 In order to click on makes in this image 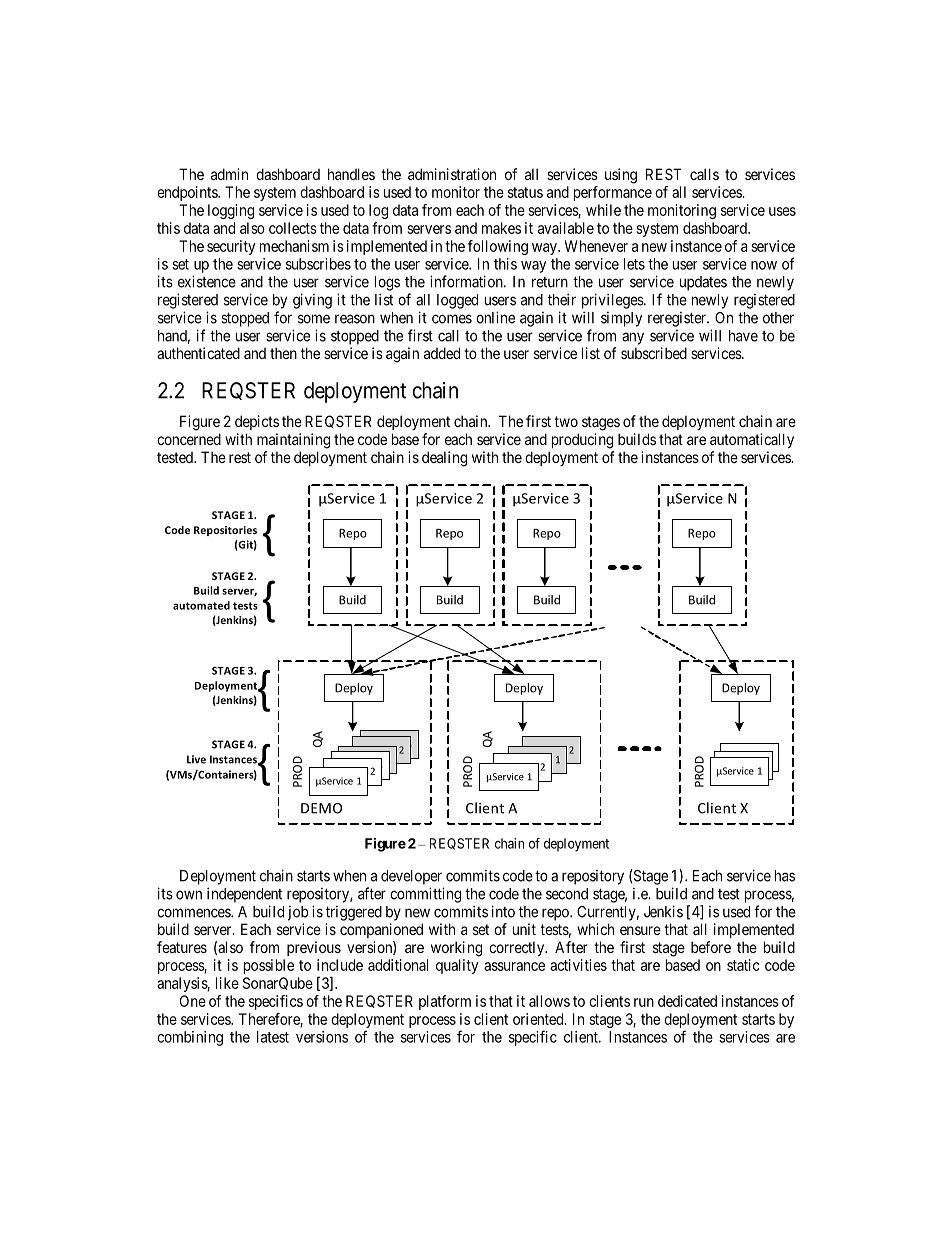, I will do `click(501, 228)`.
